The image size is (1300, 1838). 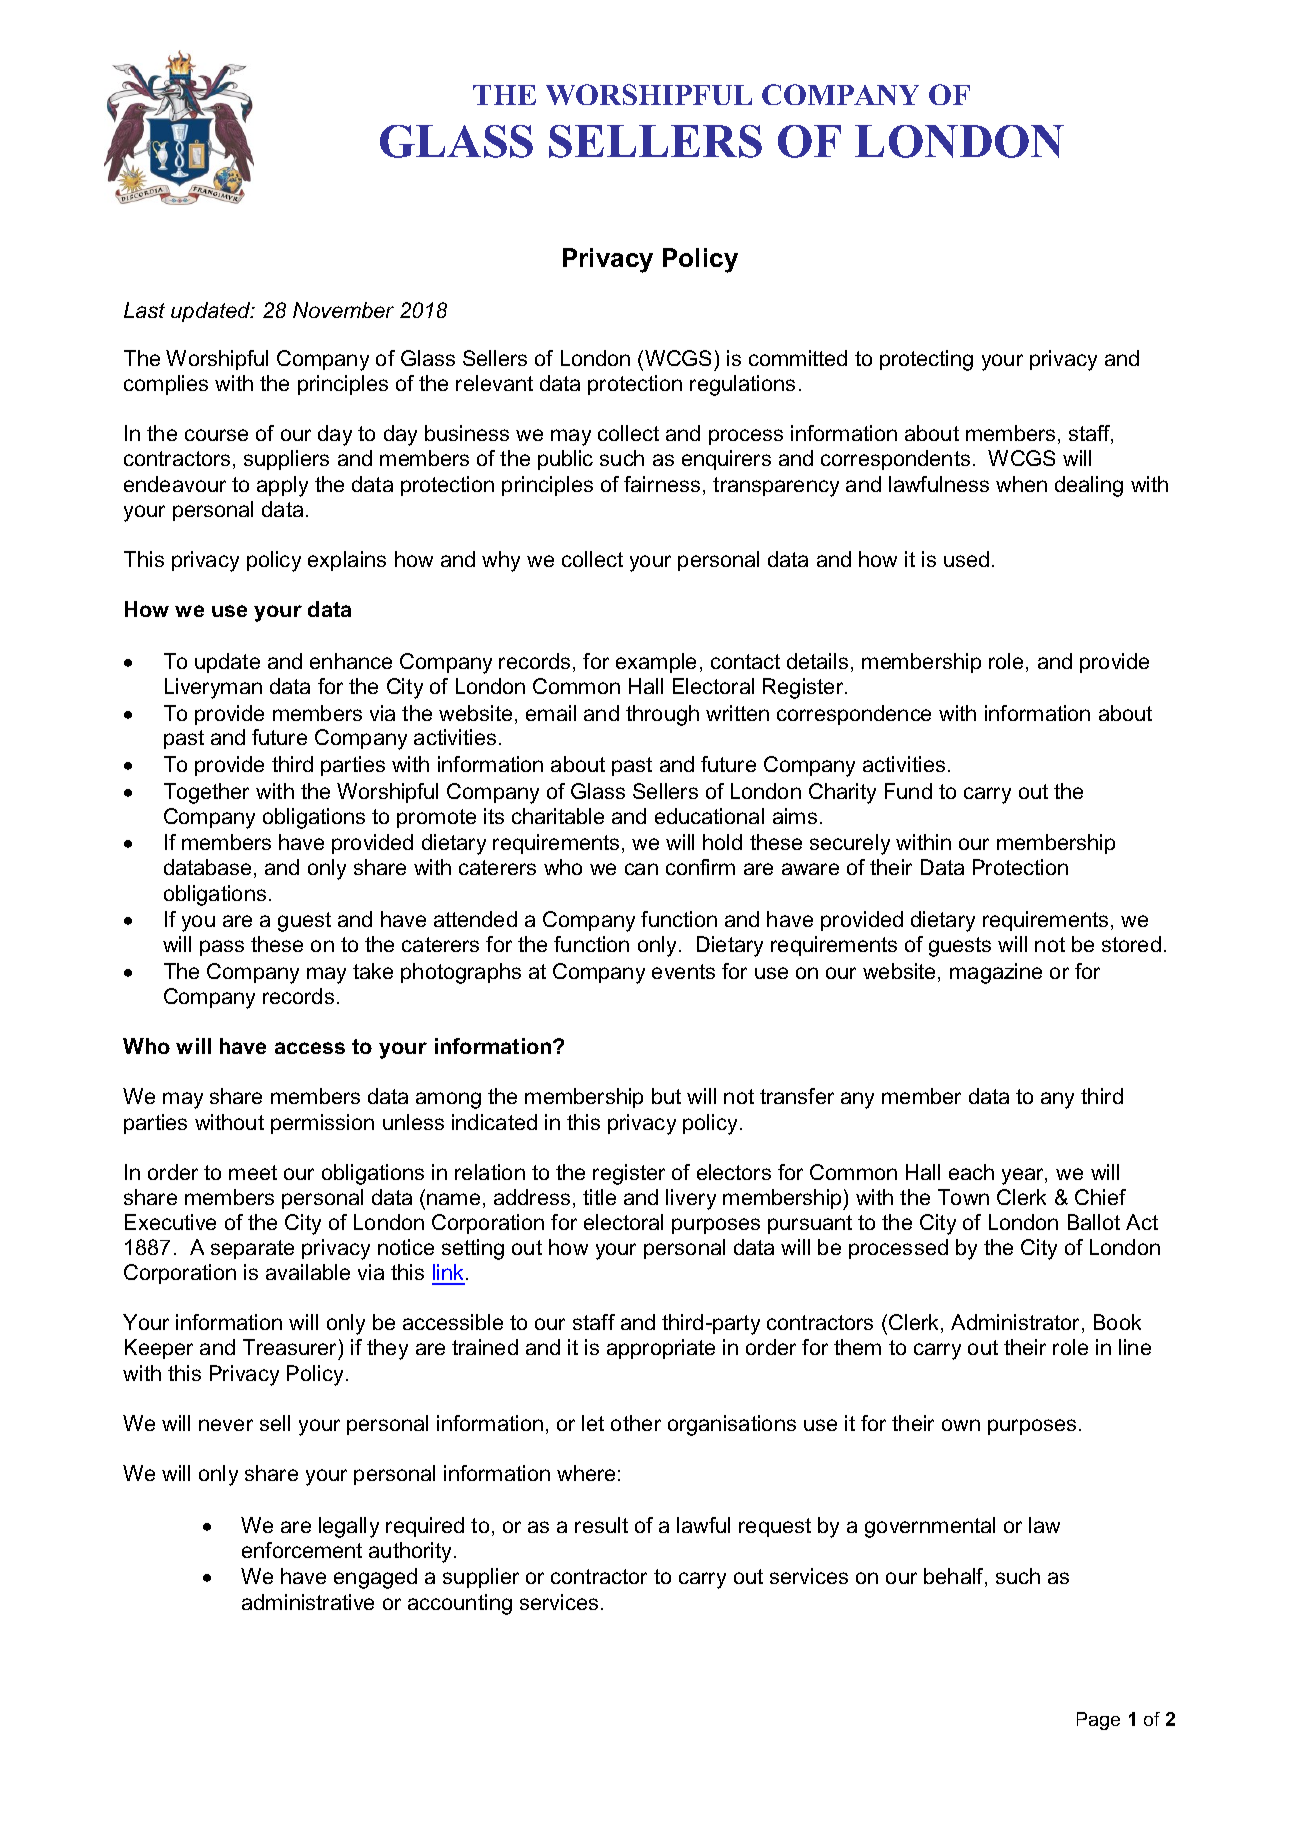 What do you see at coordinates (908, 791) in the screenshot?
I see `Fund` at bounding box center [908, 791].
